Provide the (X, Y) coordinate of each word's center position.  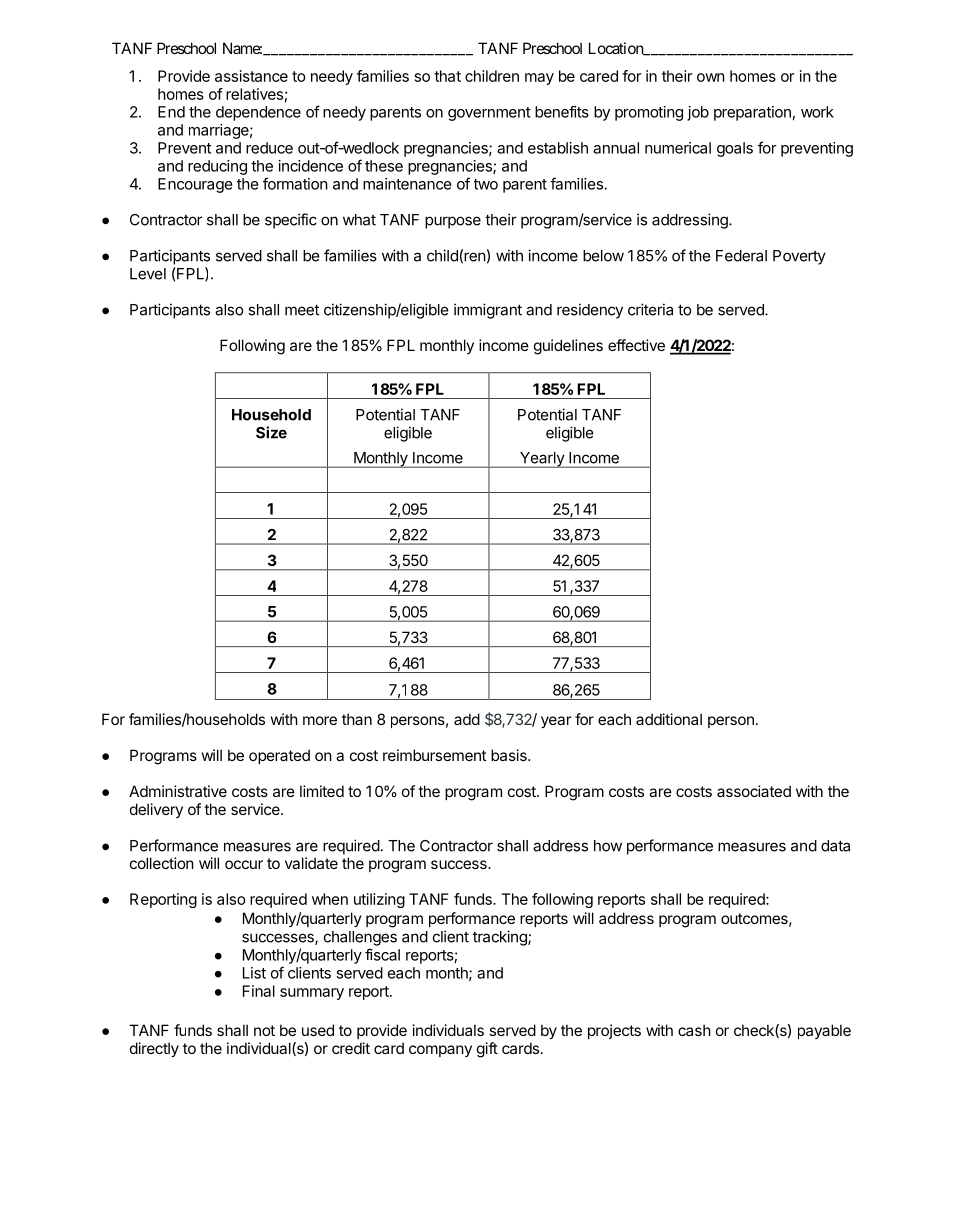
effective (636, 345)
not (264, 1030)
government (489, 114)
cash (694, 1030)
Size (271, 432)
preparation (752, 113)
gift (487, 1050)
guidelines (568, 347)
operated (279, 756)
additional (669, 719)
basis (510, 755)
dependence (258, 113)
